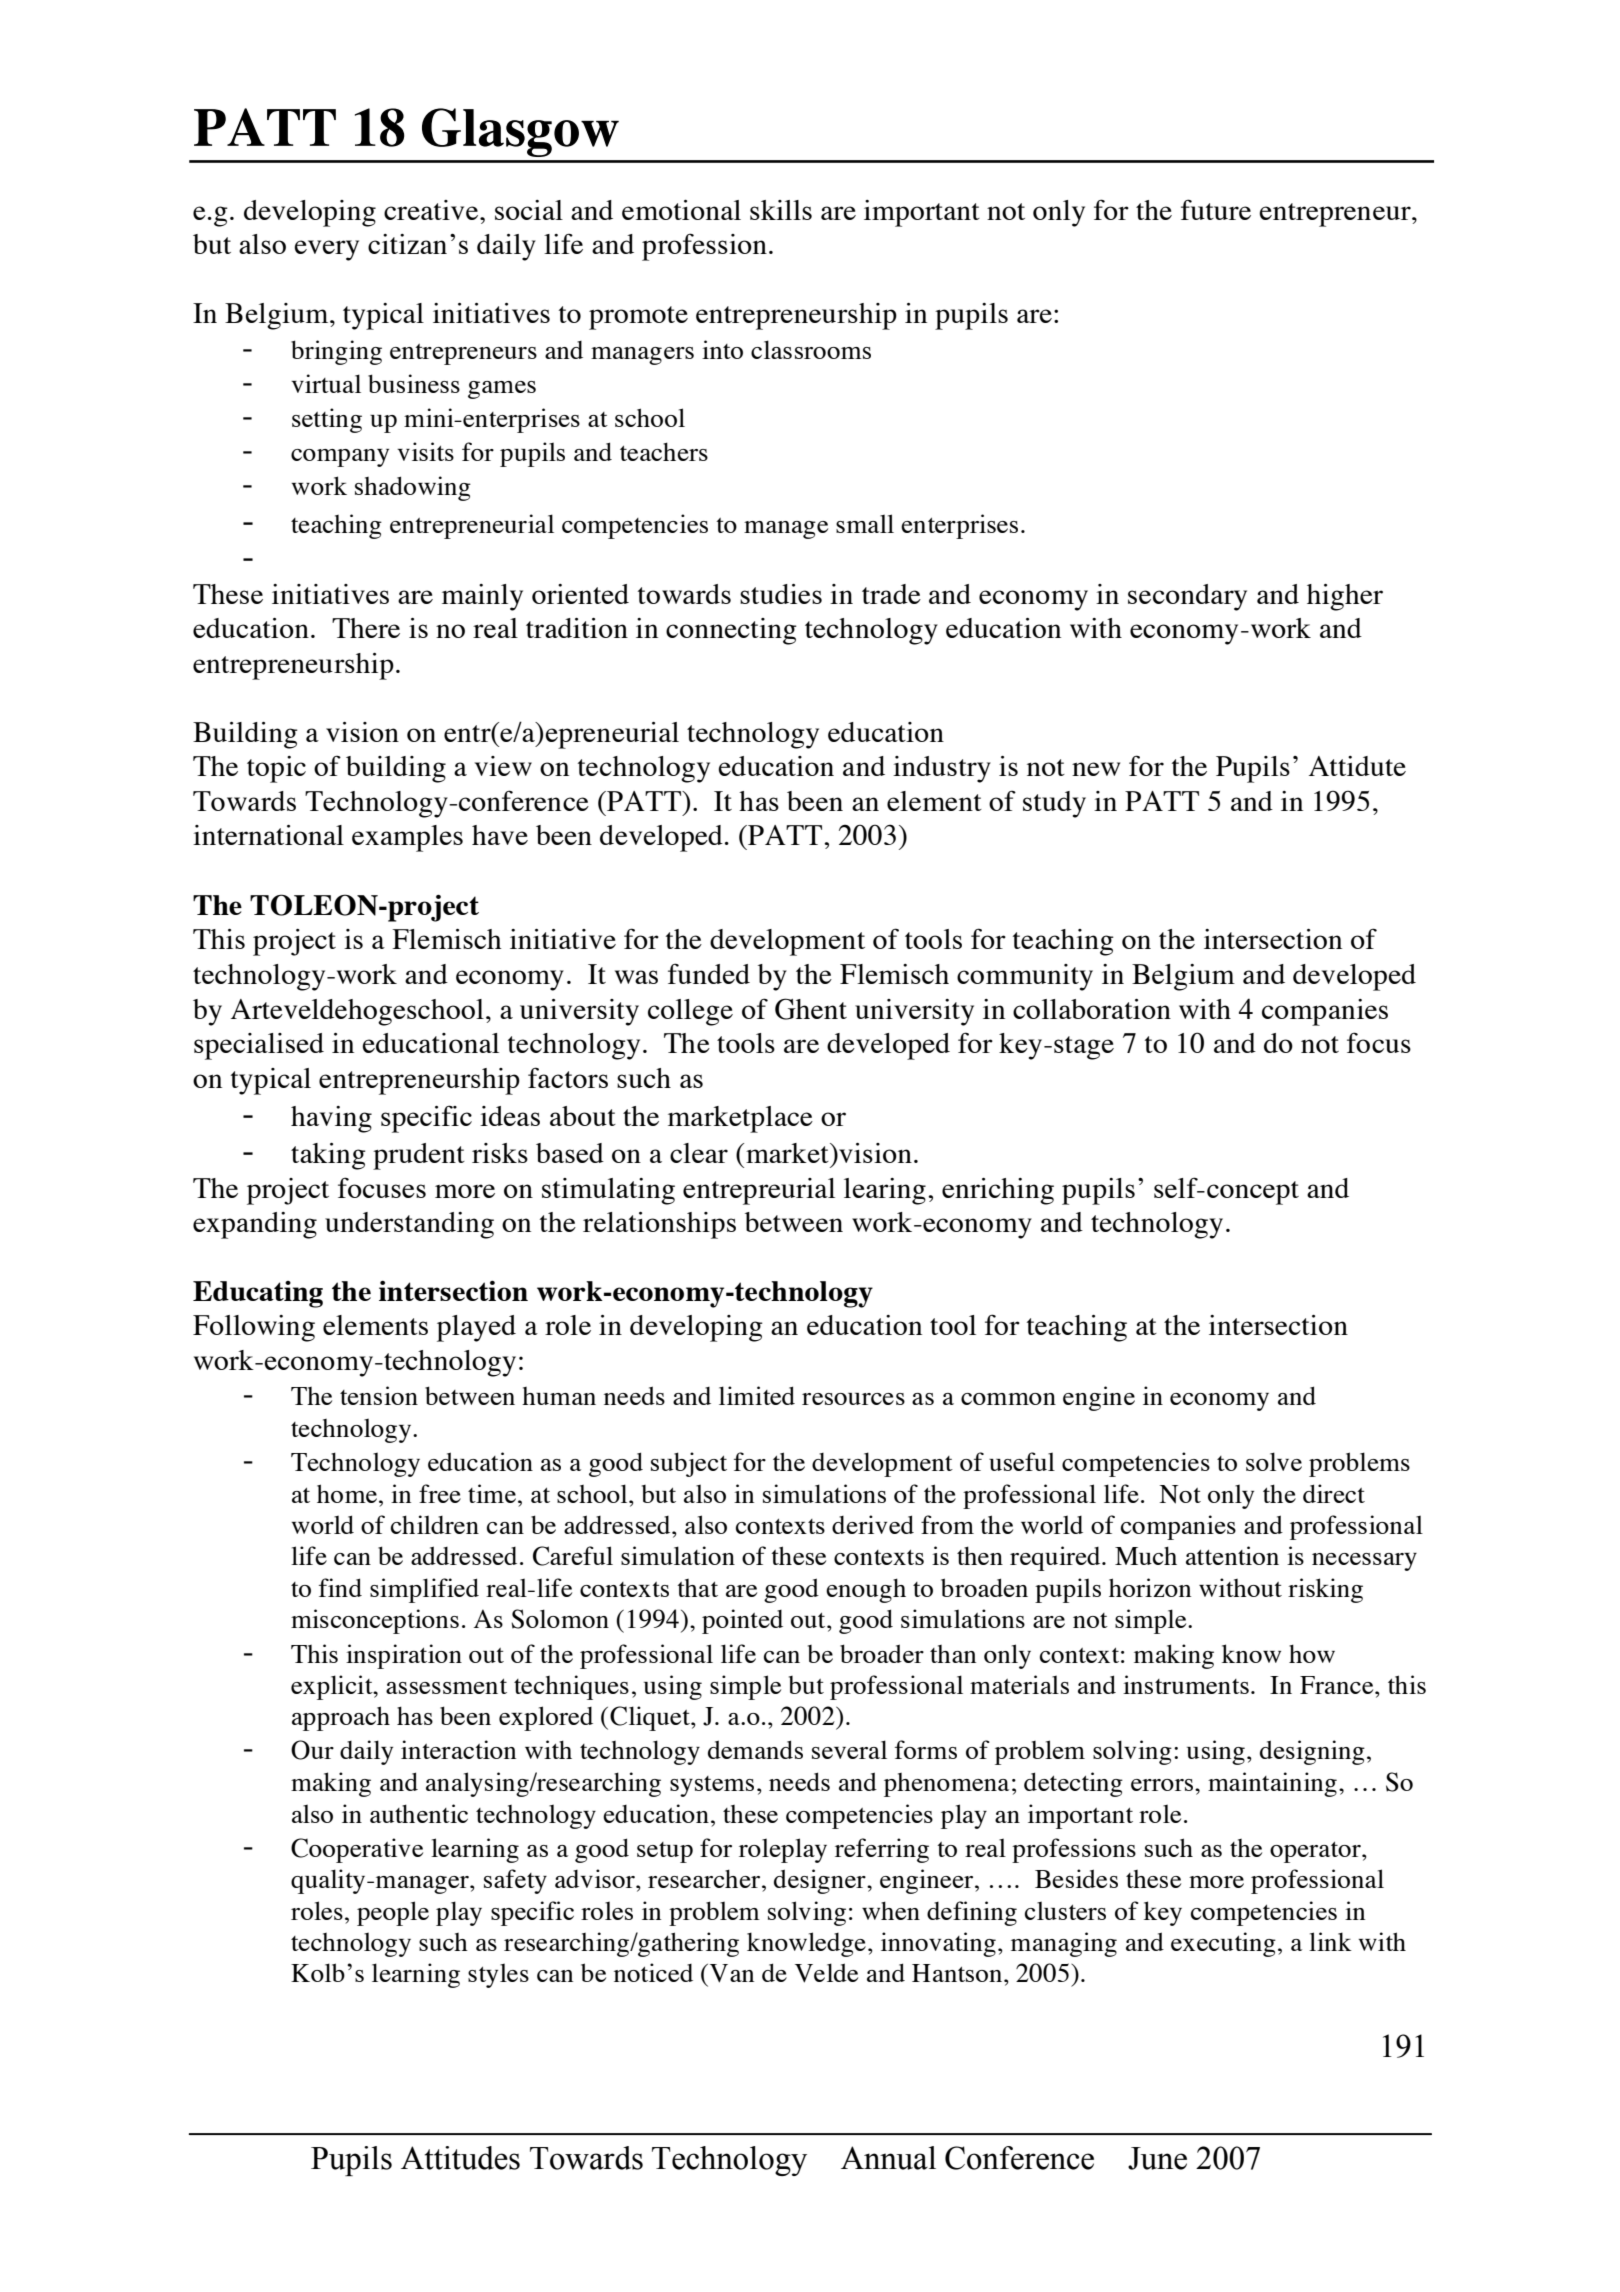 This document has width=1620, height=2292. I want to click on future, so click(1216, 209).
